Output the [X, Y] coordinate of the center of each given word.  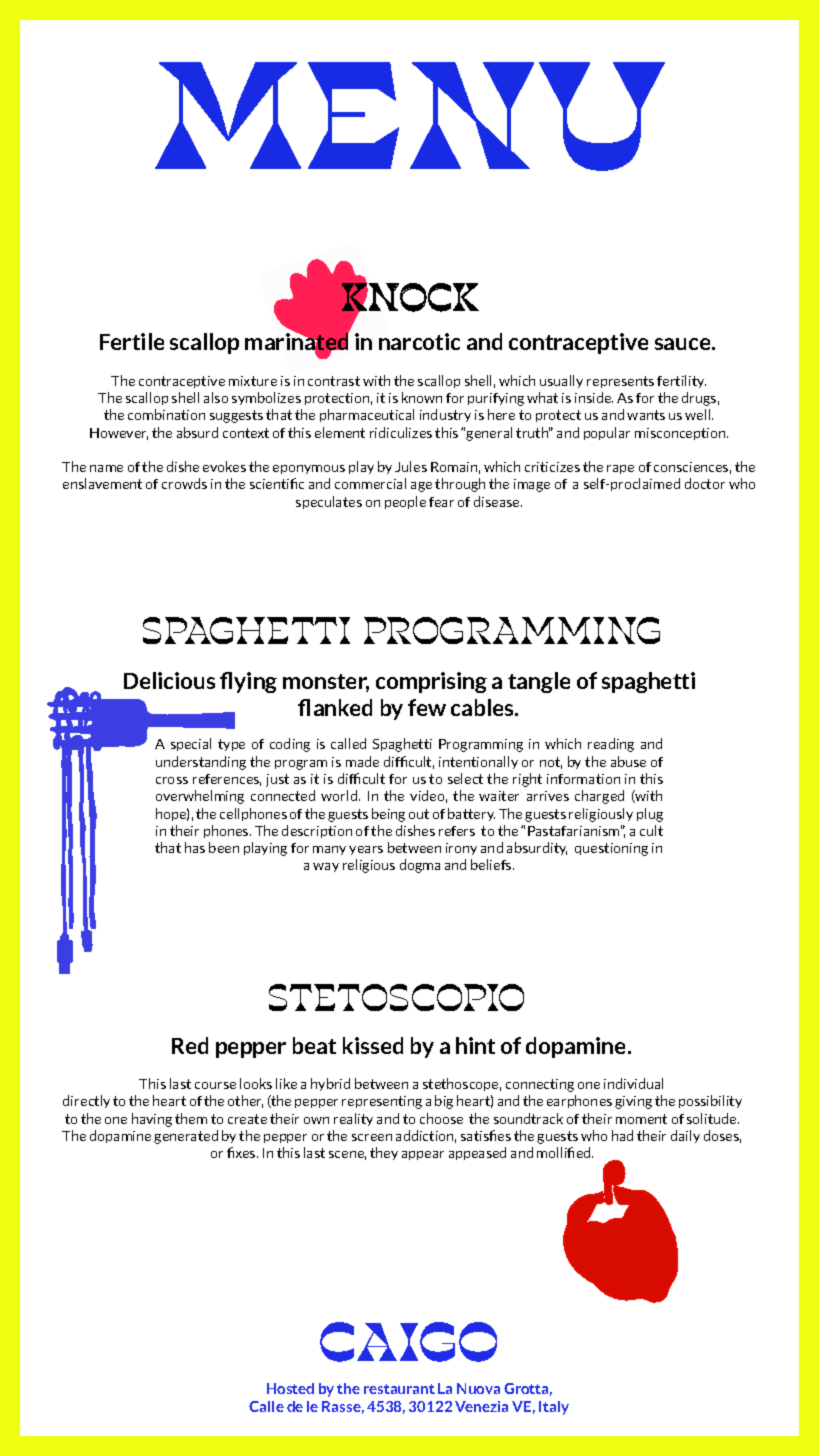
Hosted [290, 1388]
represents [620, 382]
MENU [410, 116]
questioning [611, 849]
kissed [373, 1045]
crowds [184, 483]
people [405, 502]
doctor [705, 483]
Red [190, 1045]
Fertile [132, 341]
